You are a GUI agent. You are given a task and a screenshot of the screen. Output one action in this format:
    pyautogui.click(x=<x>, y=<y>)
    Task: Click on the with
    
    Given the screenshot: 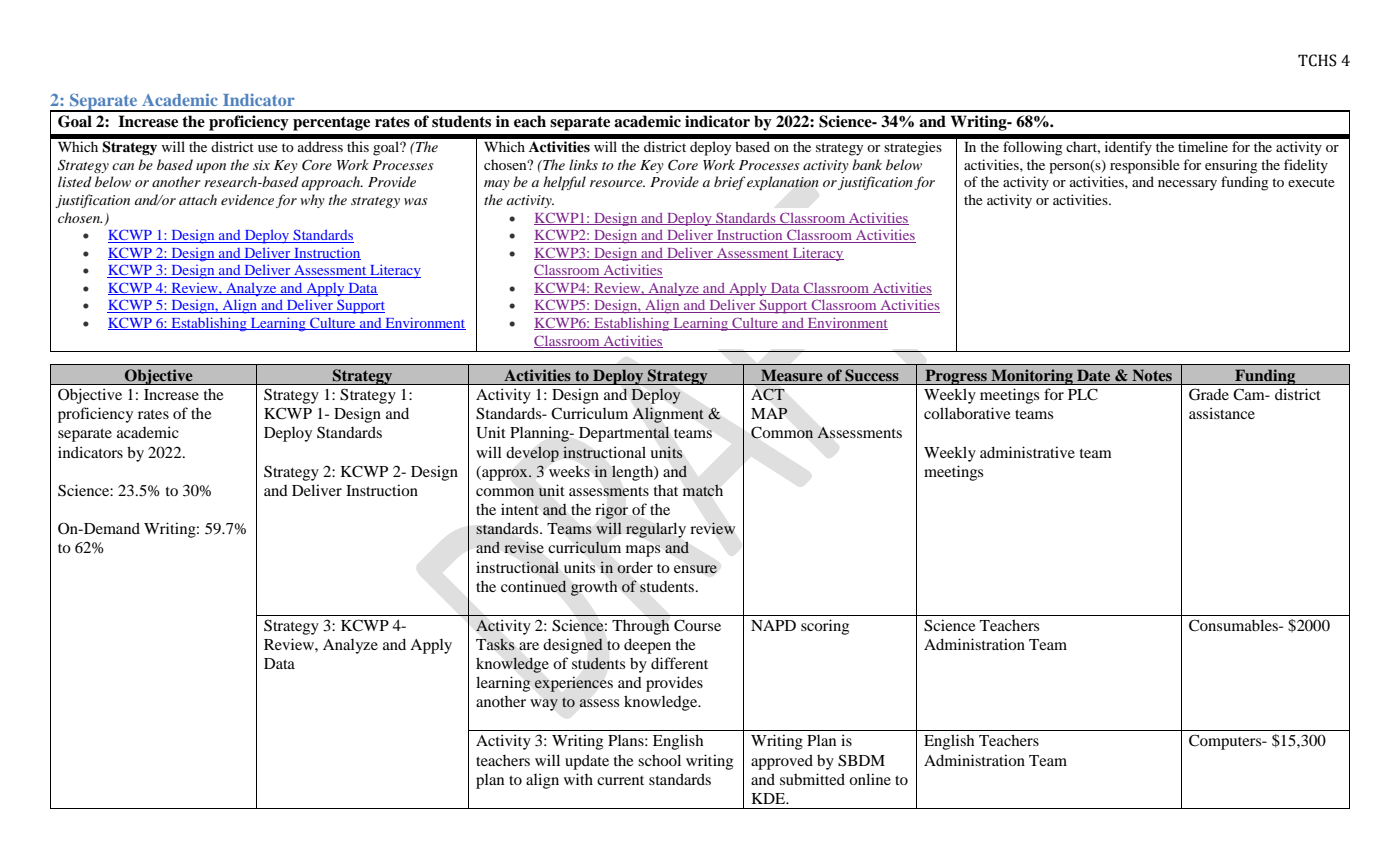 What is the action you would take?
    pyautogui.click(x=578, y=779)
